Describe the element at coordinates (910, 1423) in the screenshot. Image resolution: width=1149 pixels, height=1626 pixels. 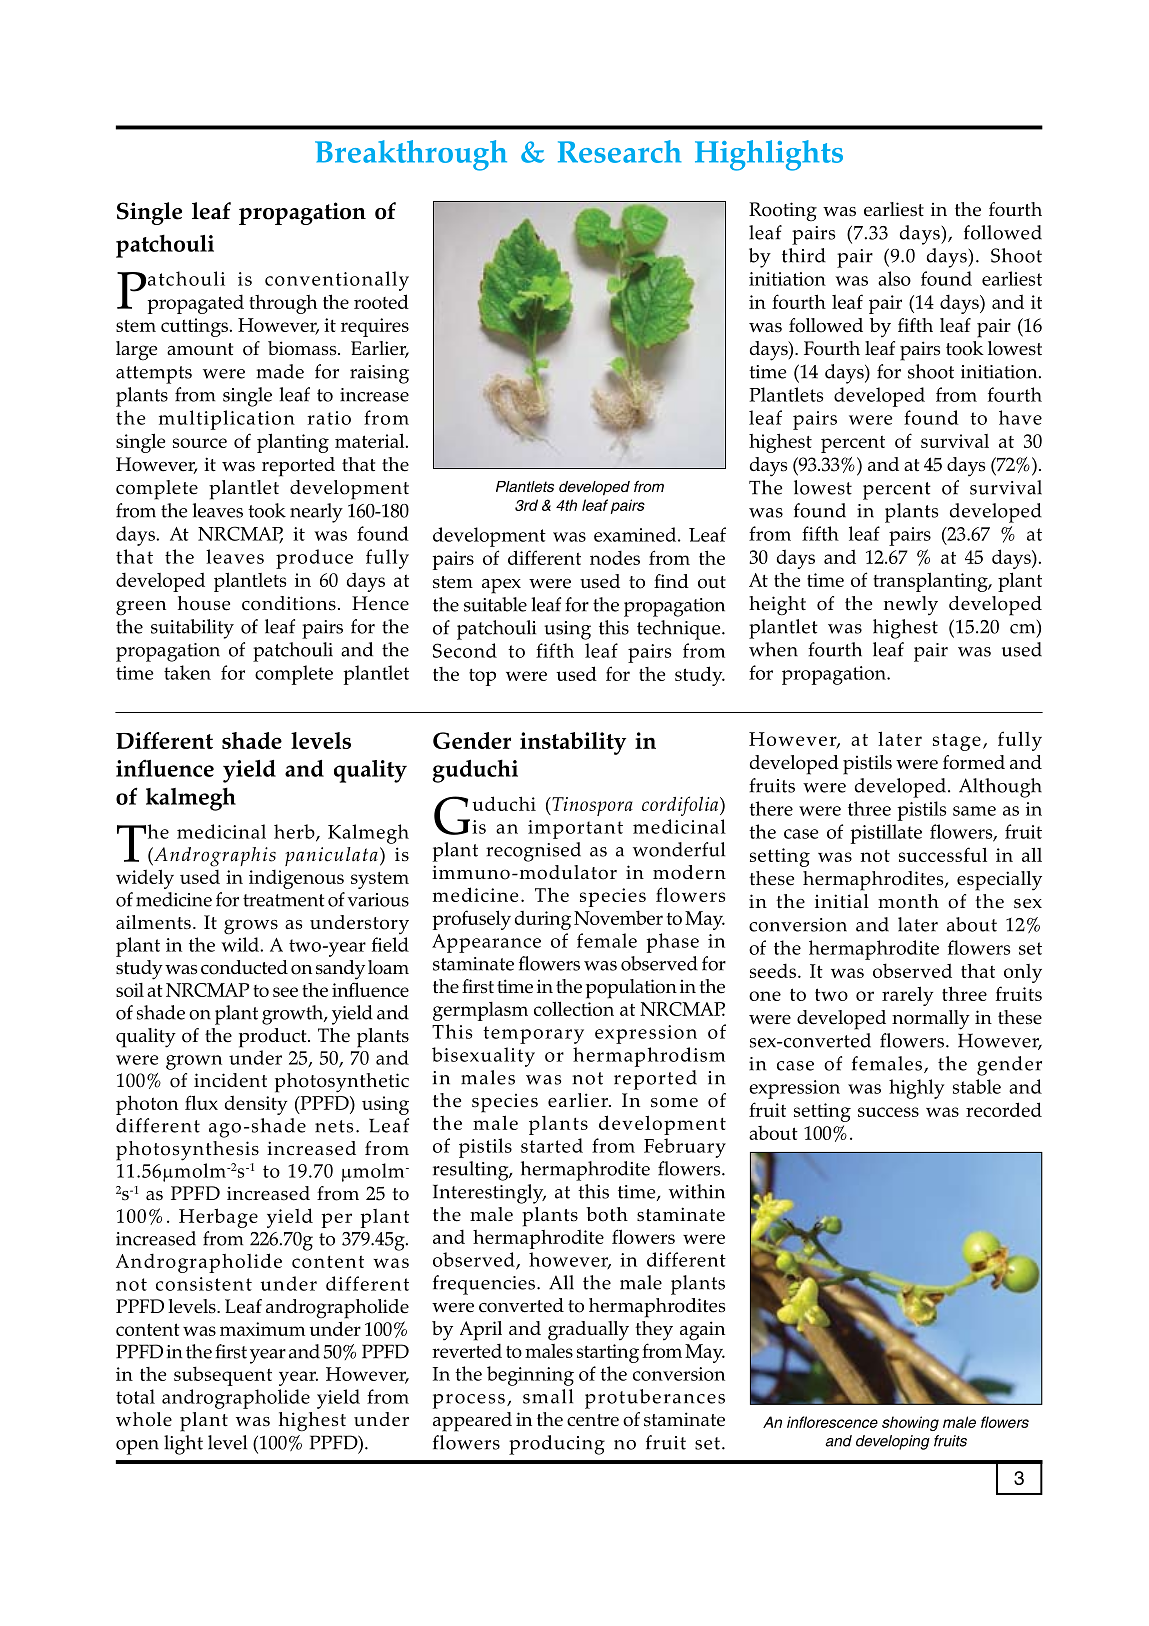
I see `showing` at that location.
